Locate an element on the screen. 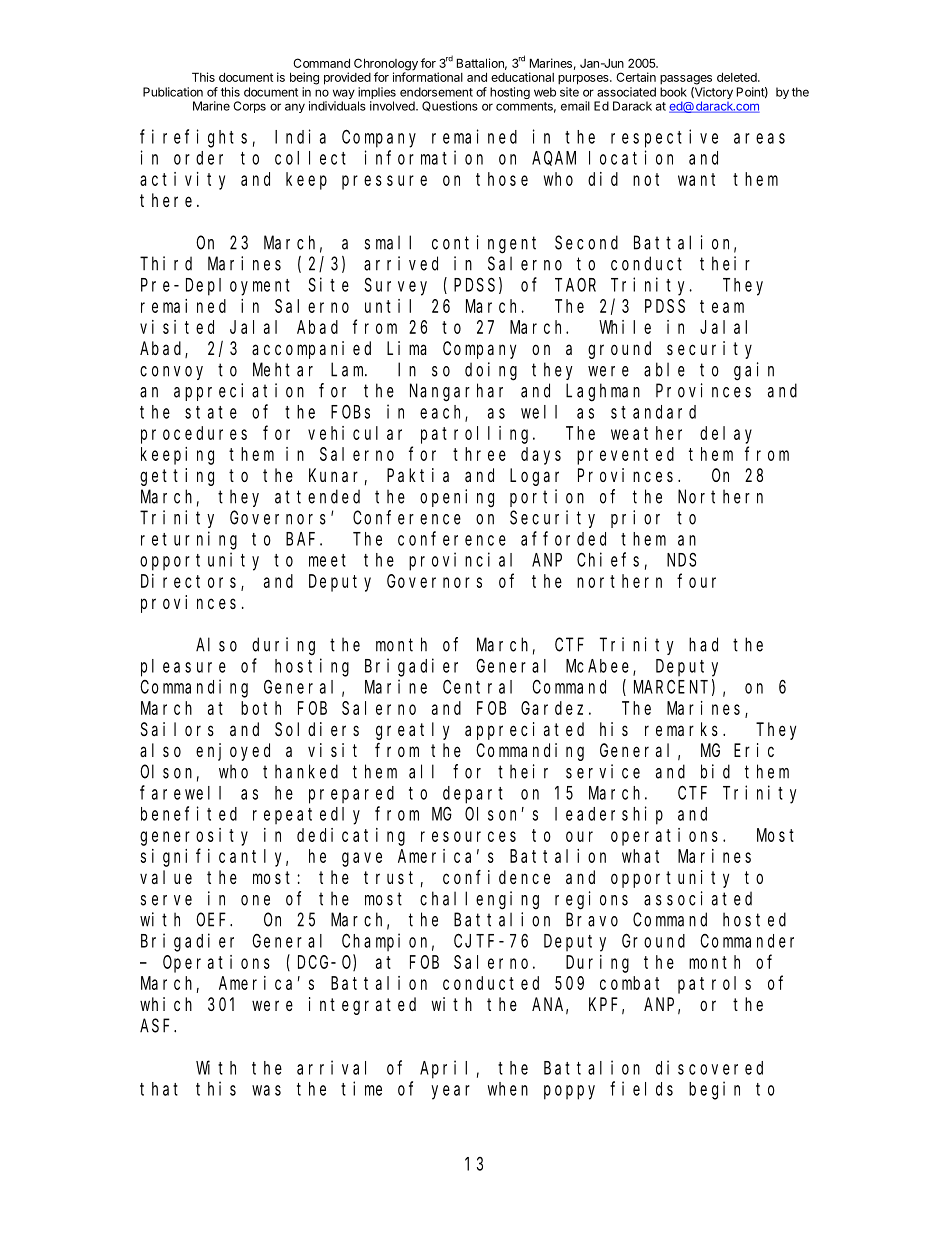 The image size is (952, 1233). Questions is located at coordinates (450, 106).
